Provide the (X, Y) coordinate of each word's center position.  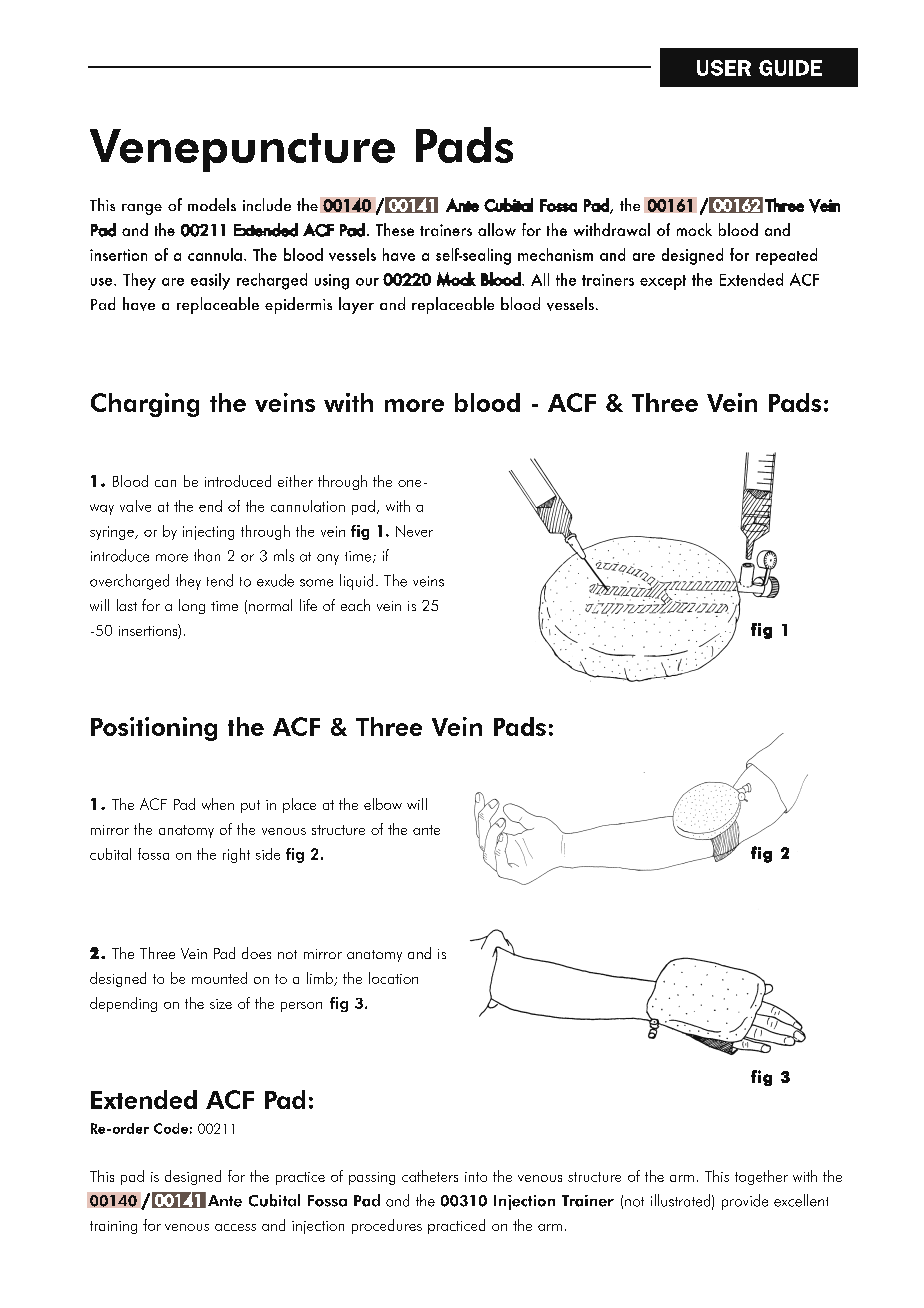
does (256, 953)
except (663, 282)
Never (414, 531)
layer (356, 305)
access (235, 1227)
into (476, 1177)
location (393, 978)
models (212, 204)
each (355, 605)
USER (724, 68)
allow (497, 229)
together (761, 1177)
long (192, 606)
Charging (145, 405)
